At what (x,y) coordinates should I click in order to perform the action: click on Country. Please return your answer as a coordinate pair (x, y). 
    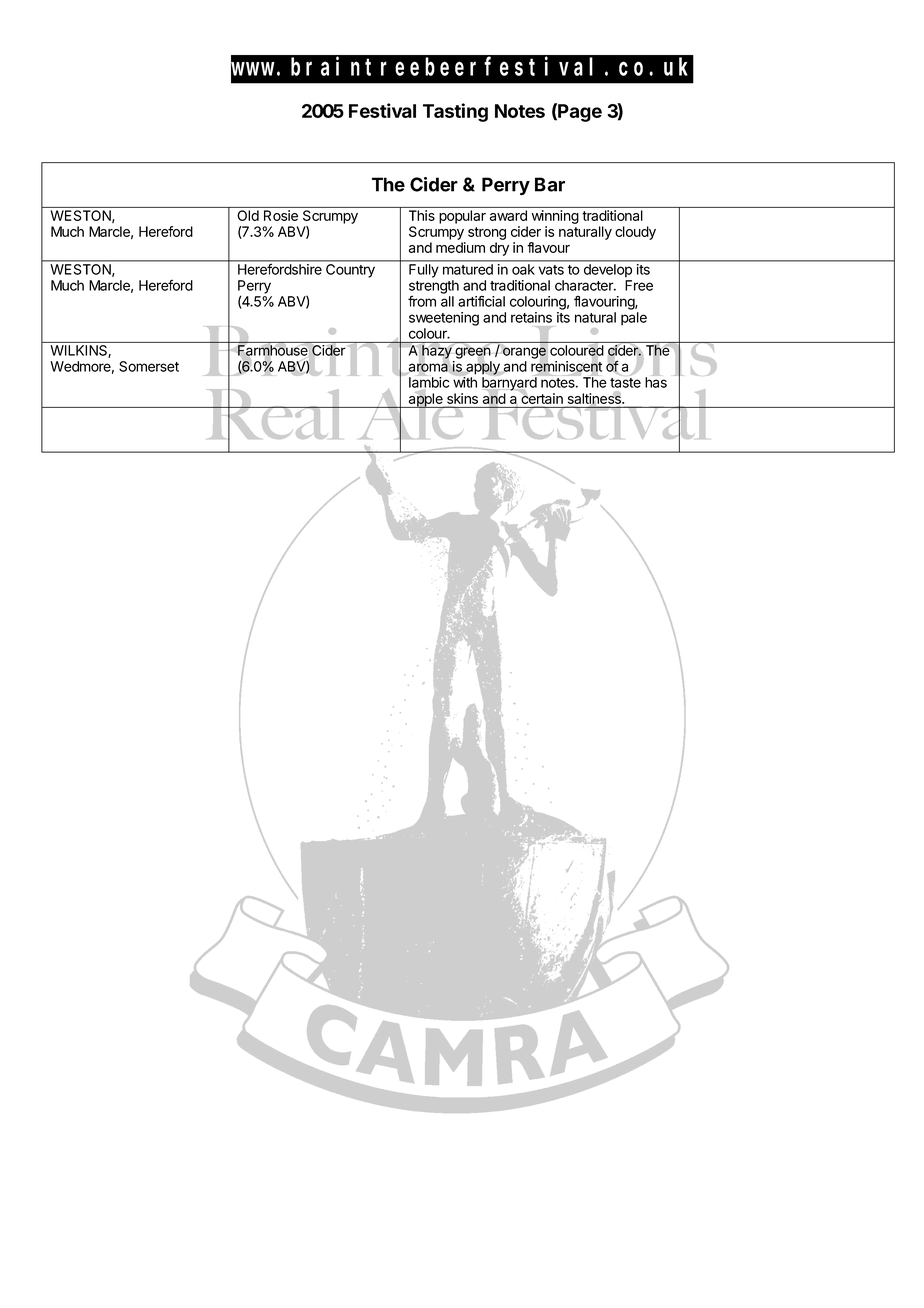
    Looking at the image, I should click on (350, 271).
